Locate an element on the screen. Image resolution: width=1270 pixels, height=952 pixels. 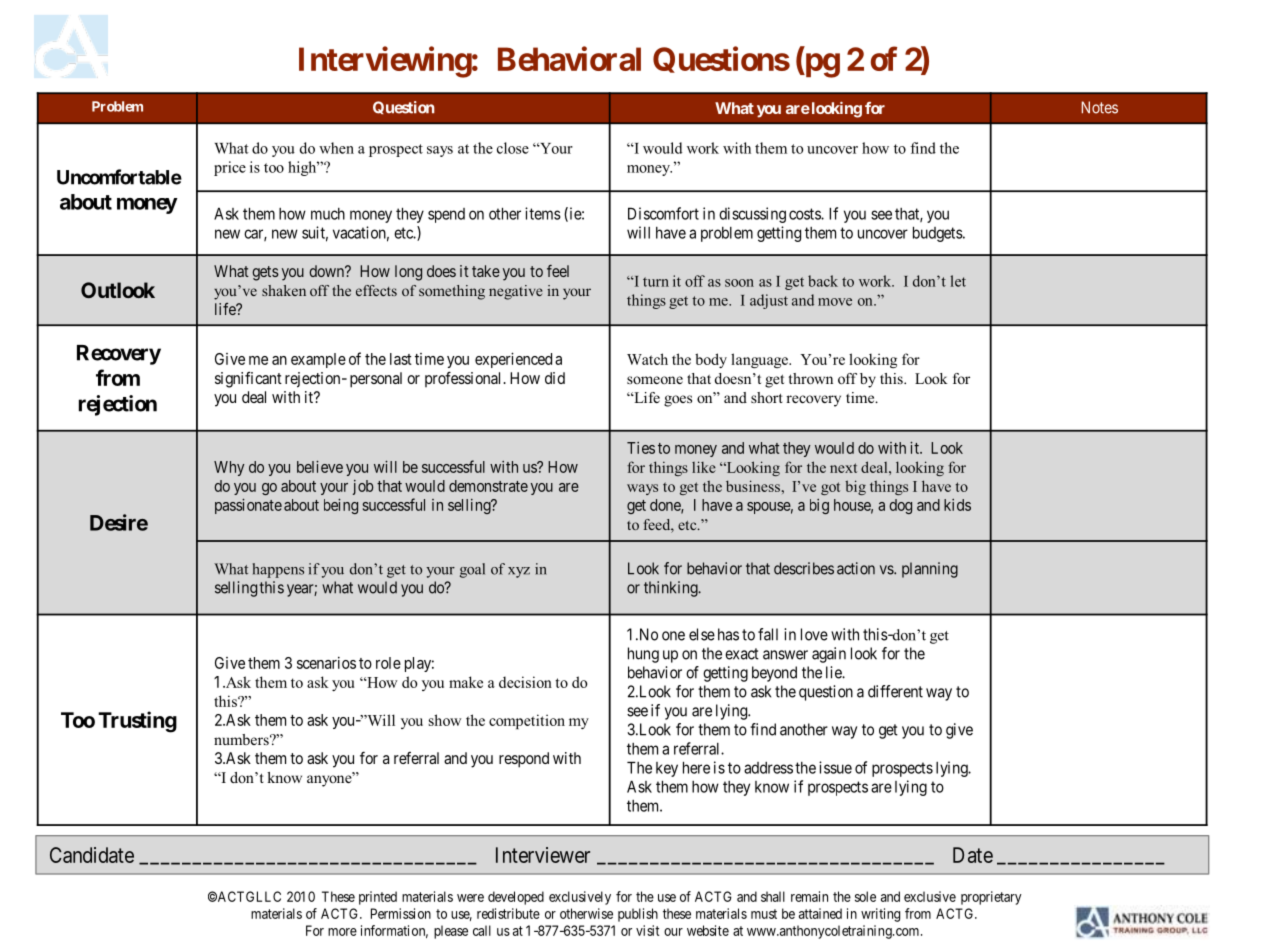
printed is located at coordinates (378, 898).
